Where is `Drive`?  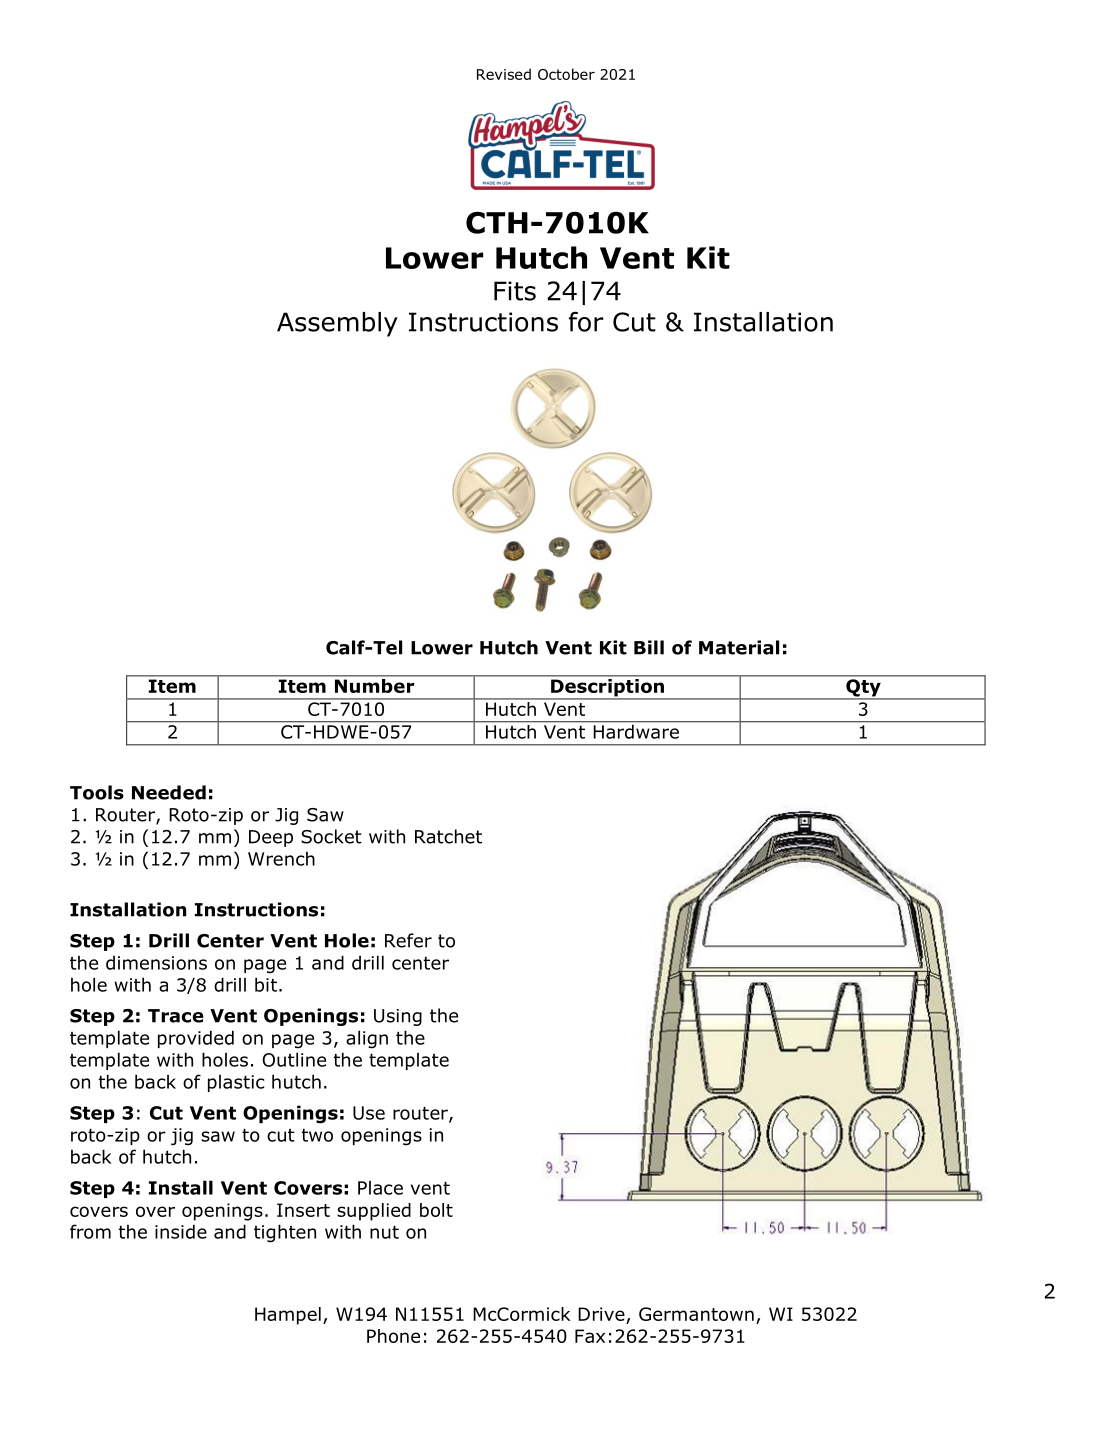
Drive is located at coordinates (602, 1315).
